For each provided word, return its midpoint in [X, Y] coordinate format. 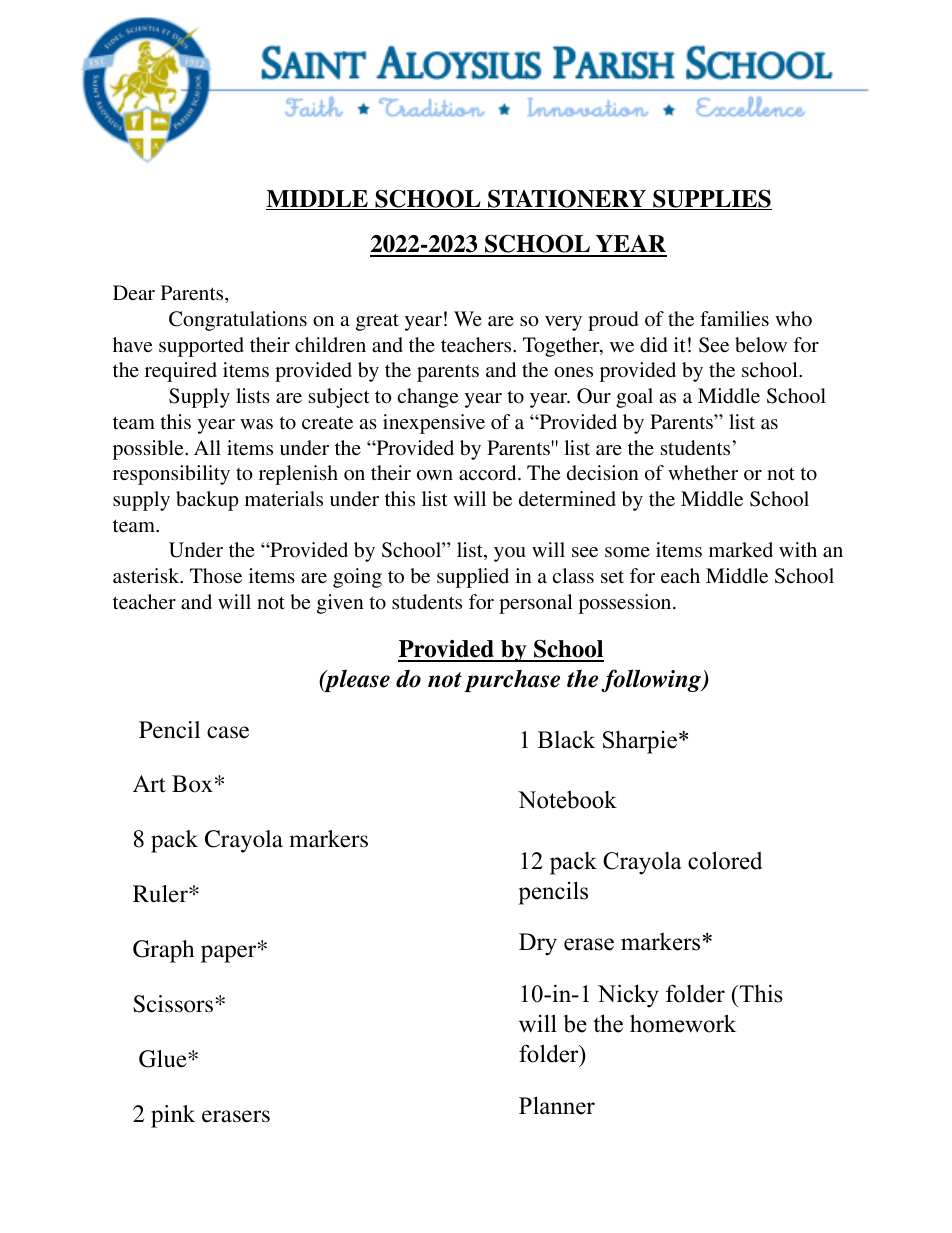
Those [216, 575]
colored [725, 860]
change [428, 398]
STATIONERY [567, 199]
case [228, 732]
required [181, 372]
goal [634, 398]
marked [741, 549]
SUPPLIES [711, 199]
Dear [134, 292]
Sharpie [640, 742]
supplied [473, 578]
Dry [538, 944]
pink [173, 1116]
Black [566, 739]
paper [230, 953]
